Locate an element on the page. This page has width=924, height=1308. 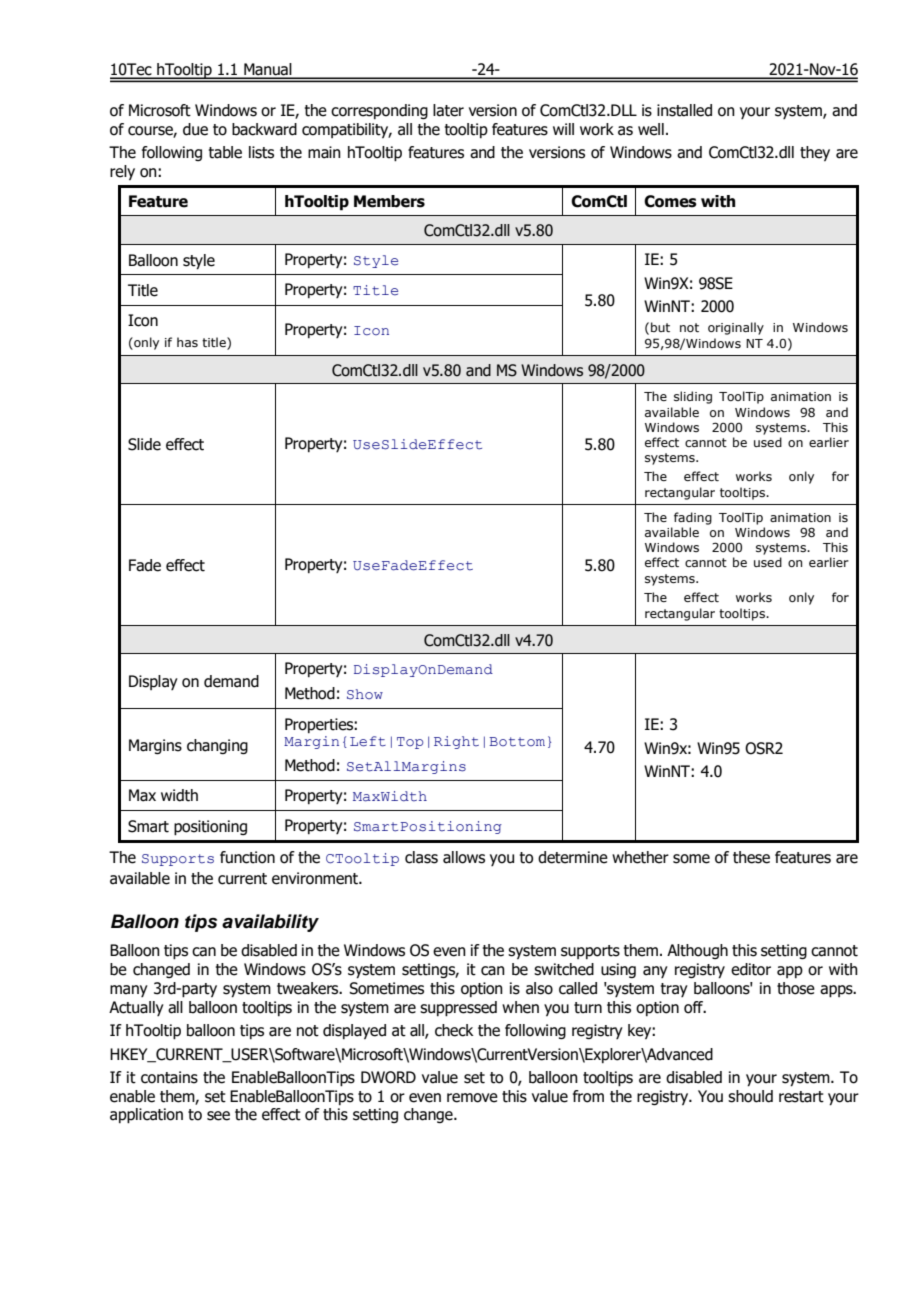
later is located at coordinates (448, 110).
